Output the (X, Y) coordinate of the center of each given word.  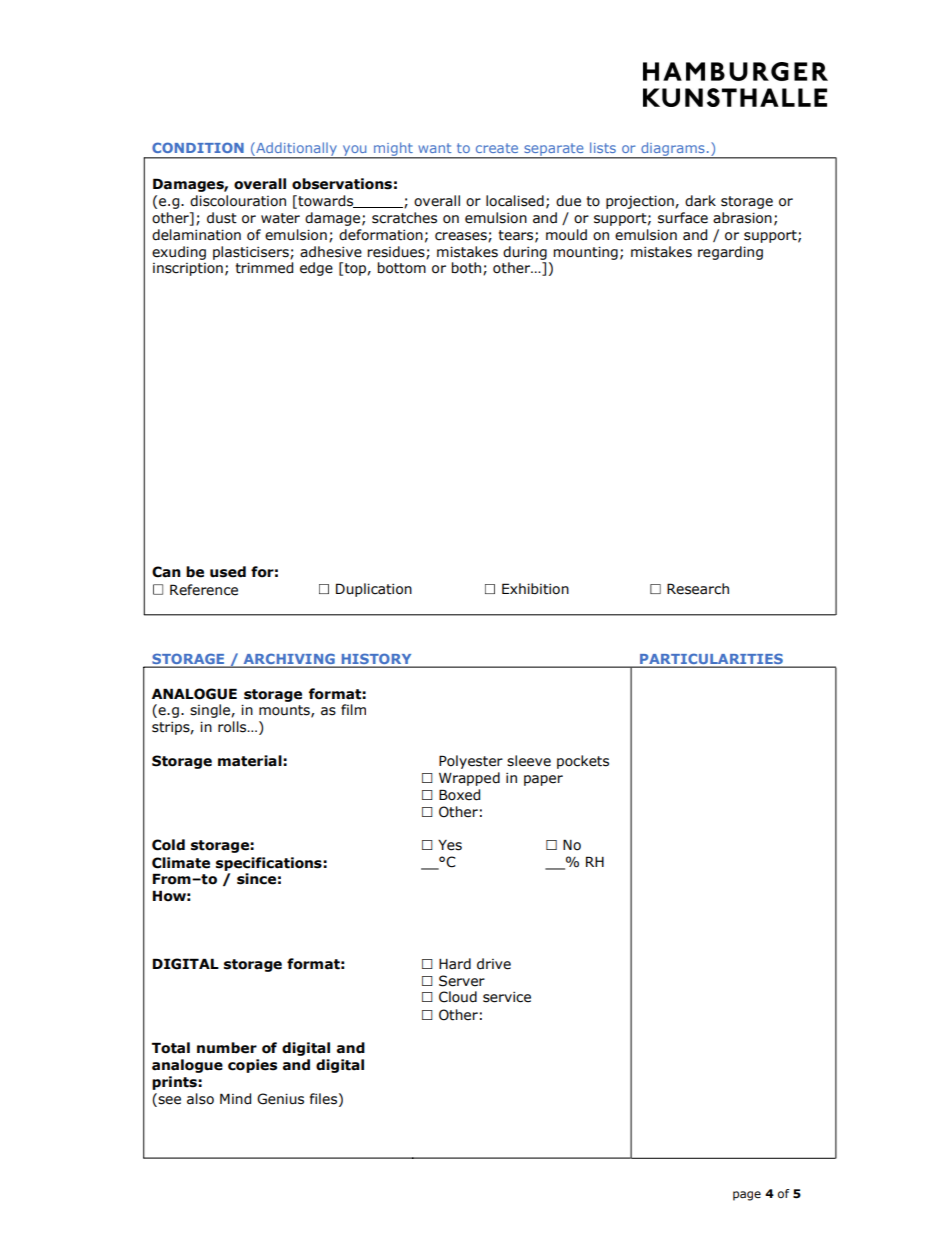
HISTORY (376, 660)
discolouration (238, 201)
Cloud (458, 997)
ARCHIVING (289, 660)
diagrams (673, 150)
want (434, 148)
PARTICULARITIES (711, 660)
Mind (235, 1099)
